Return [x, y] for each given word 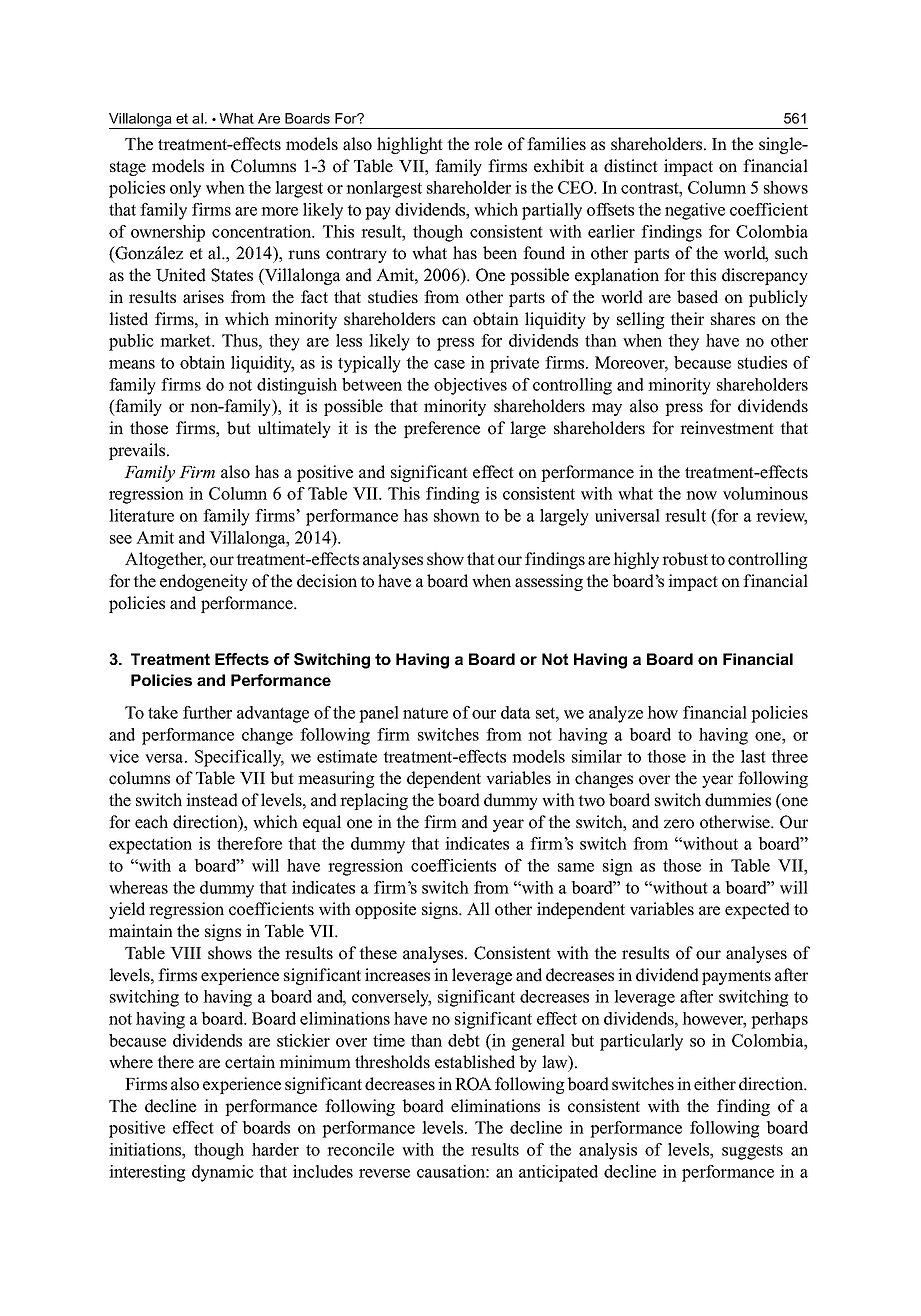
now [701, 495]
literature [141, 515]
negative [695, 211]
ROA [473, 1084]
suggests [752, 1152]
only [185, 189]
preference [442, 429]
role [488, 144]
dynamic [223, 1173]
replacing [374, 801]
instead [212, 800]
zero [679, 824]
